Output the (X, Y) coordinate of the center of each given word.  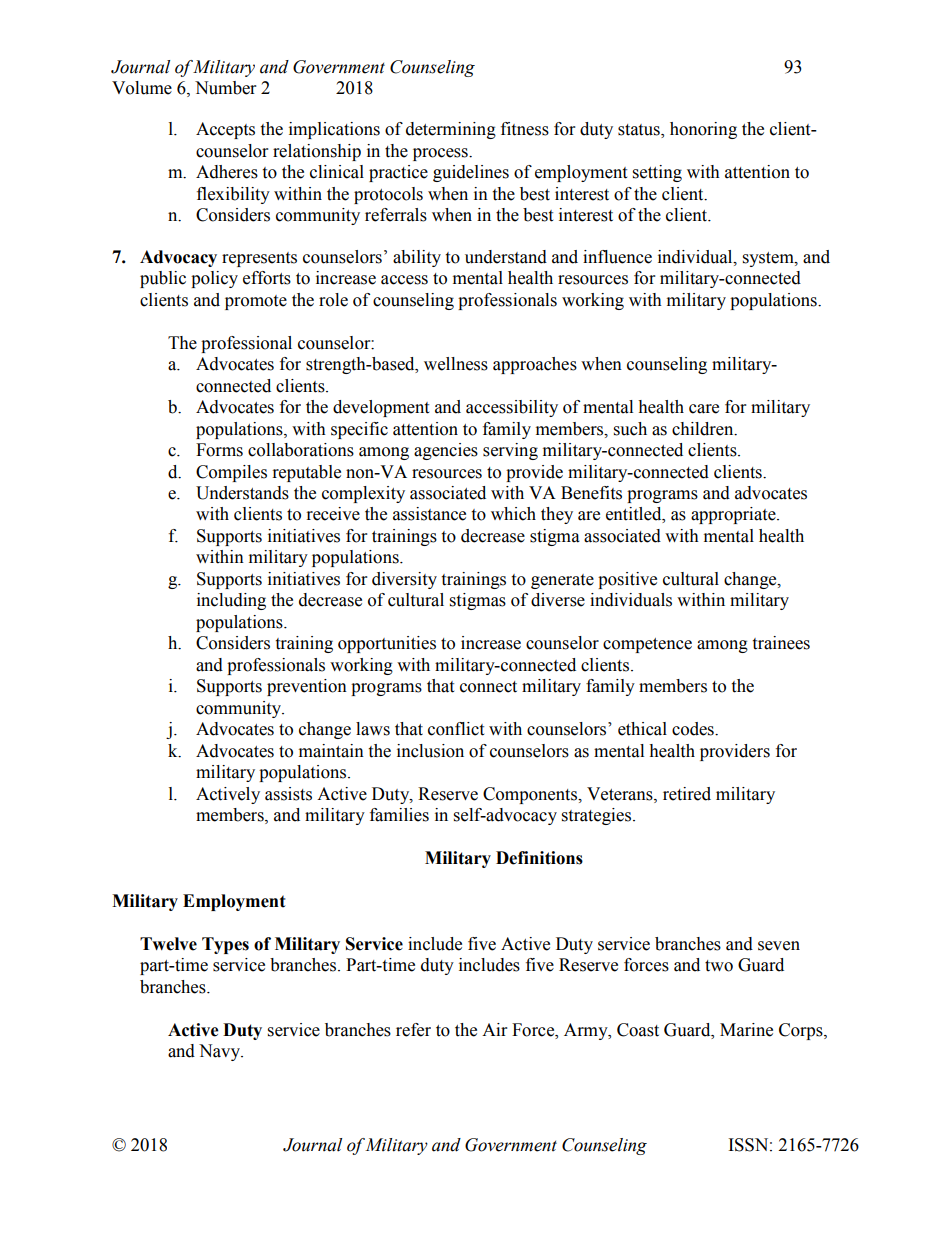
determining (451, 130)
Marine (746, 1030)
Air (494, 1029)
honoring (703, 130)
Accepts (225, 130)
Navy (221, 1052)
